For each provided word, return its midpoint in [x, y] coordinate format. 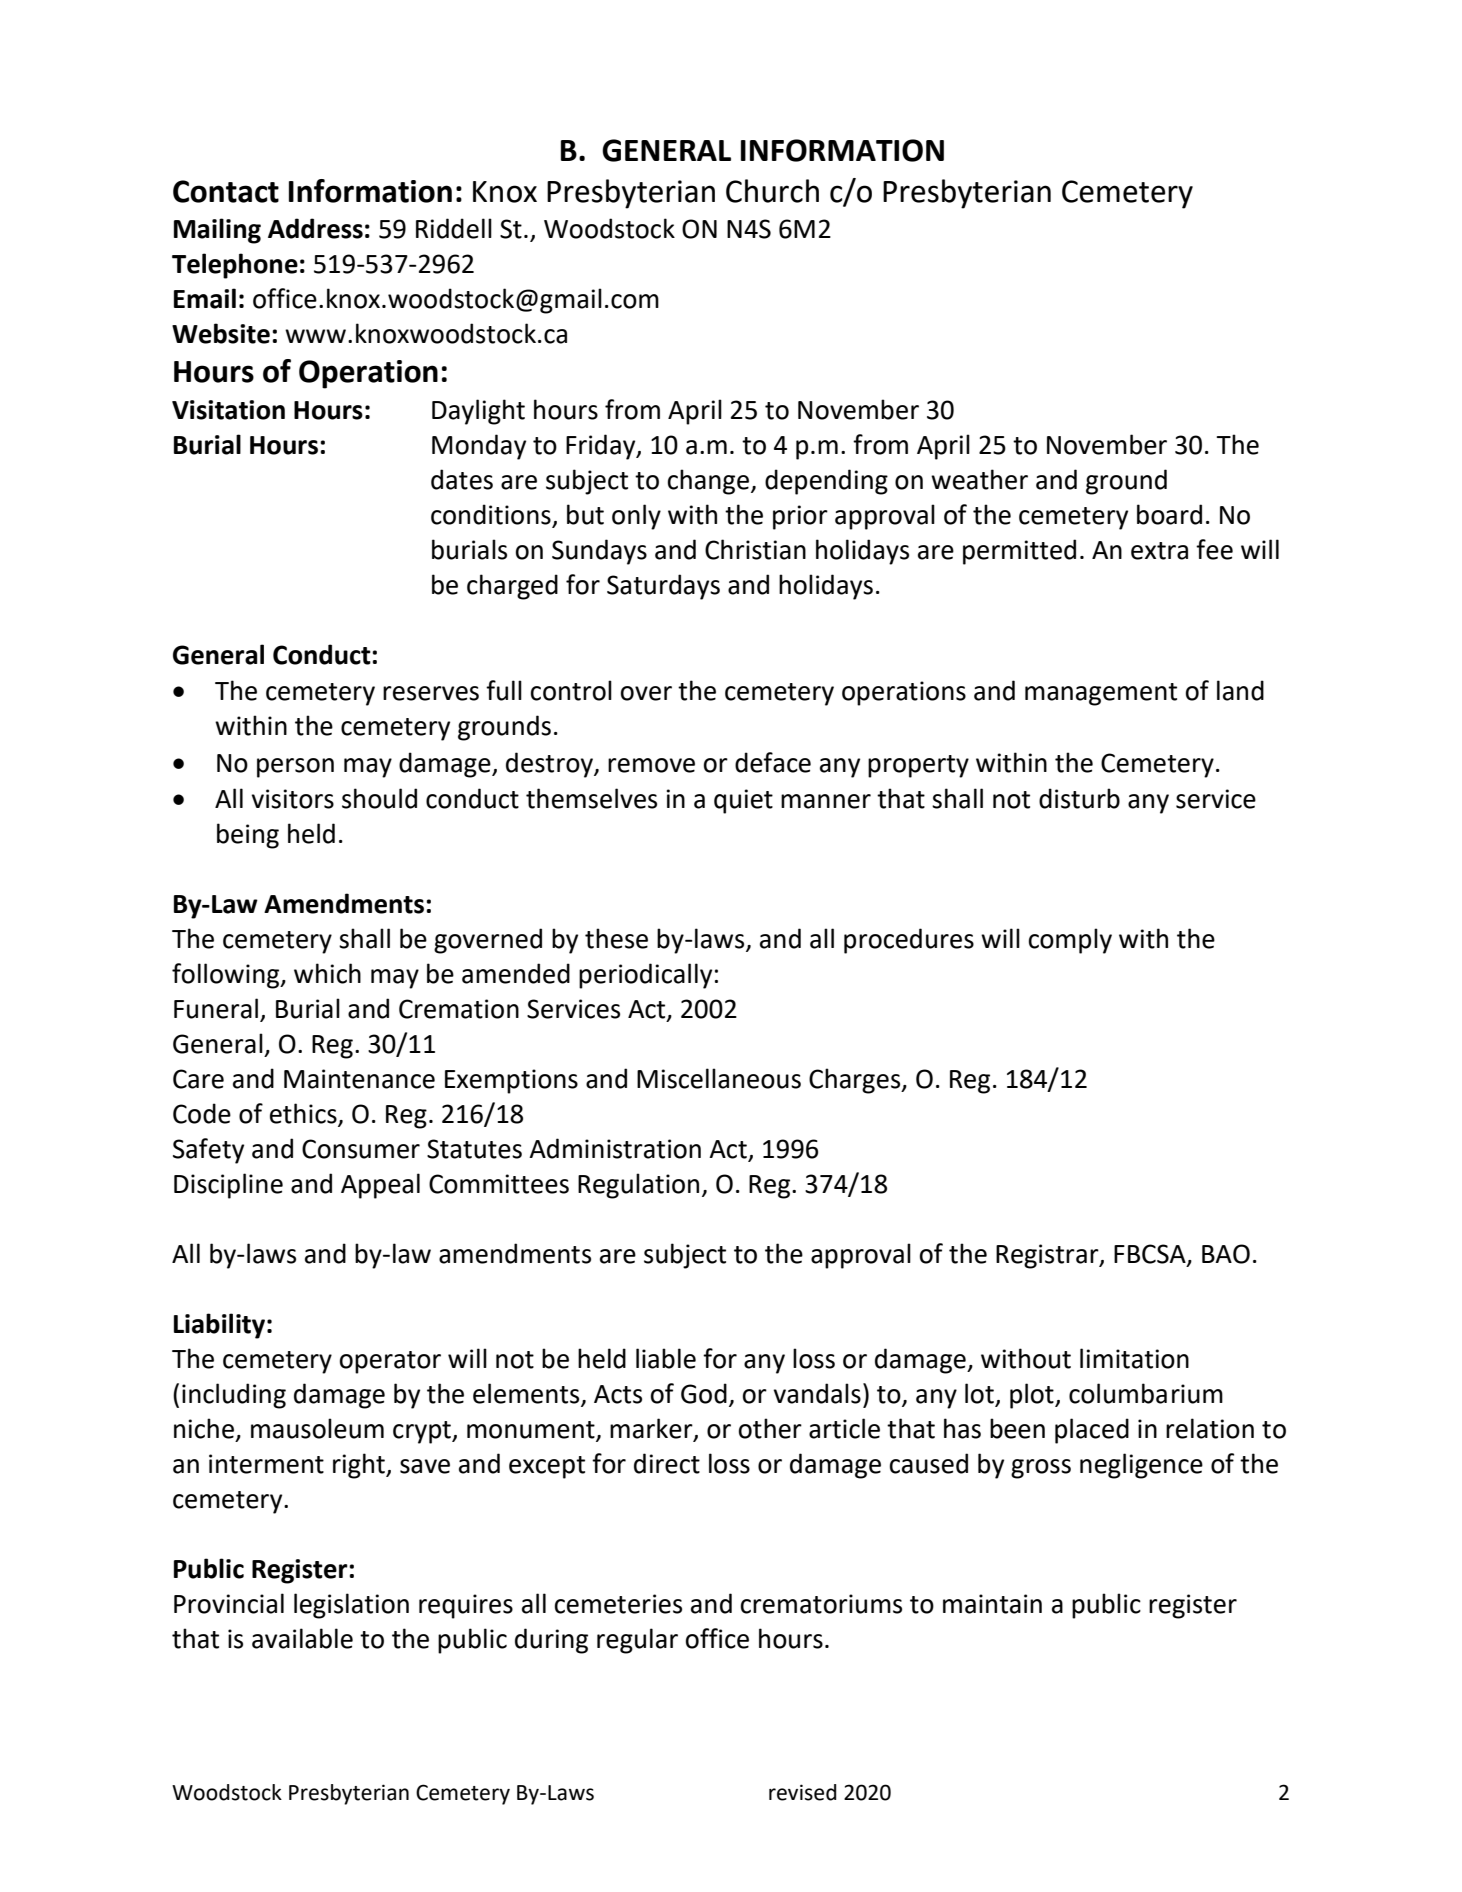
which [327, 973]
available [302, 1638]
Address [315, 228]
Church [772, 191]
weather [979, 479]
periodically [645, 976]
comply [1070, 941]
